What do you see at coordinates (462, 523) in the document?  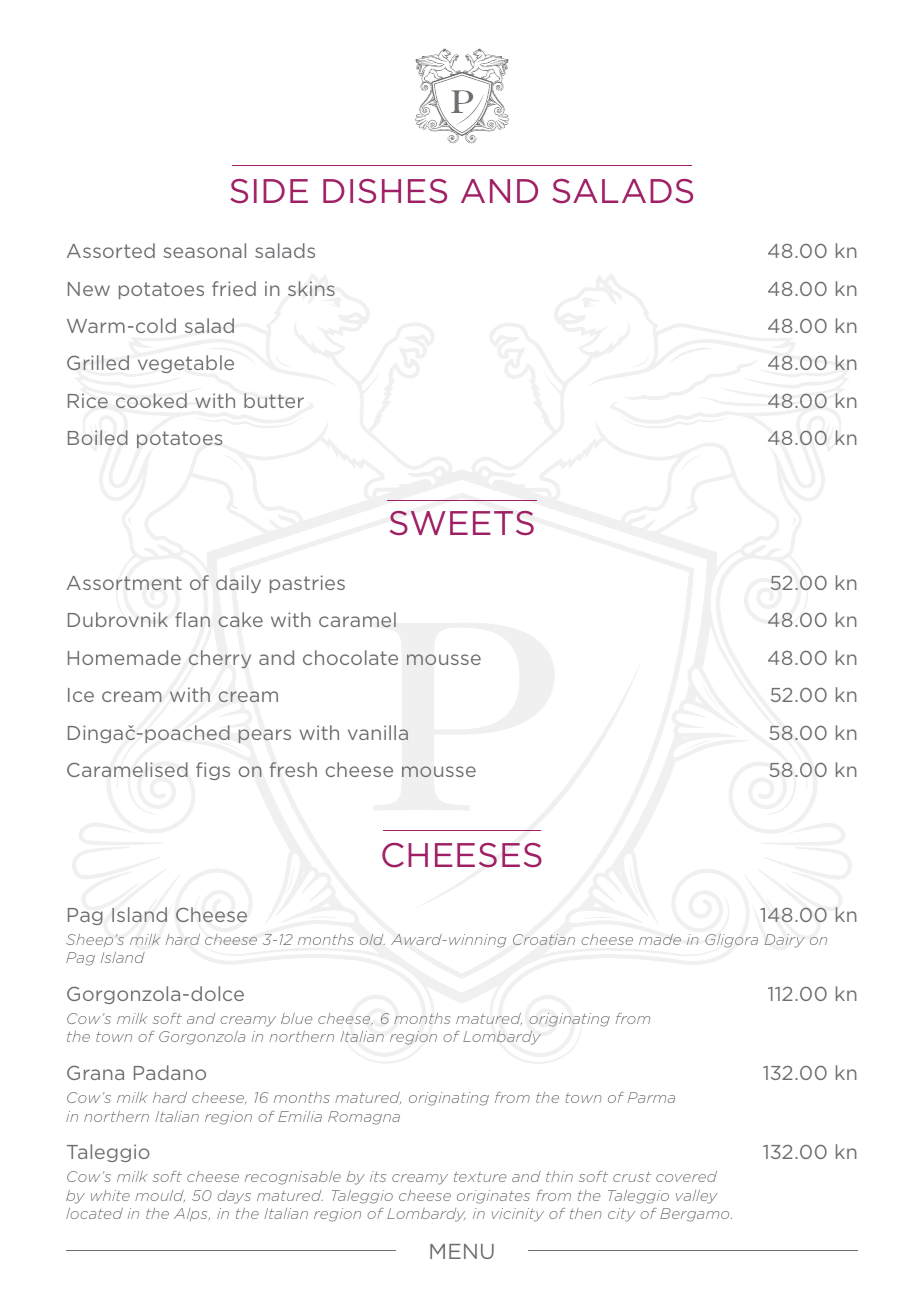 I see `SWEETS` at bounding box center [462, 523].
